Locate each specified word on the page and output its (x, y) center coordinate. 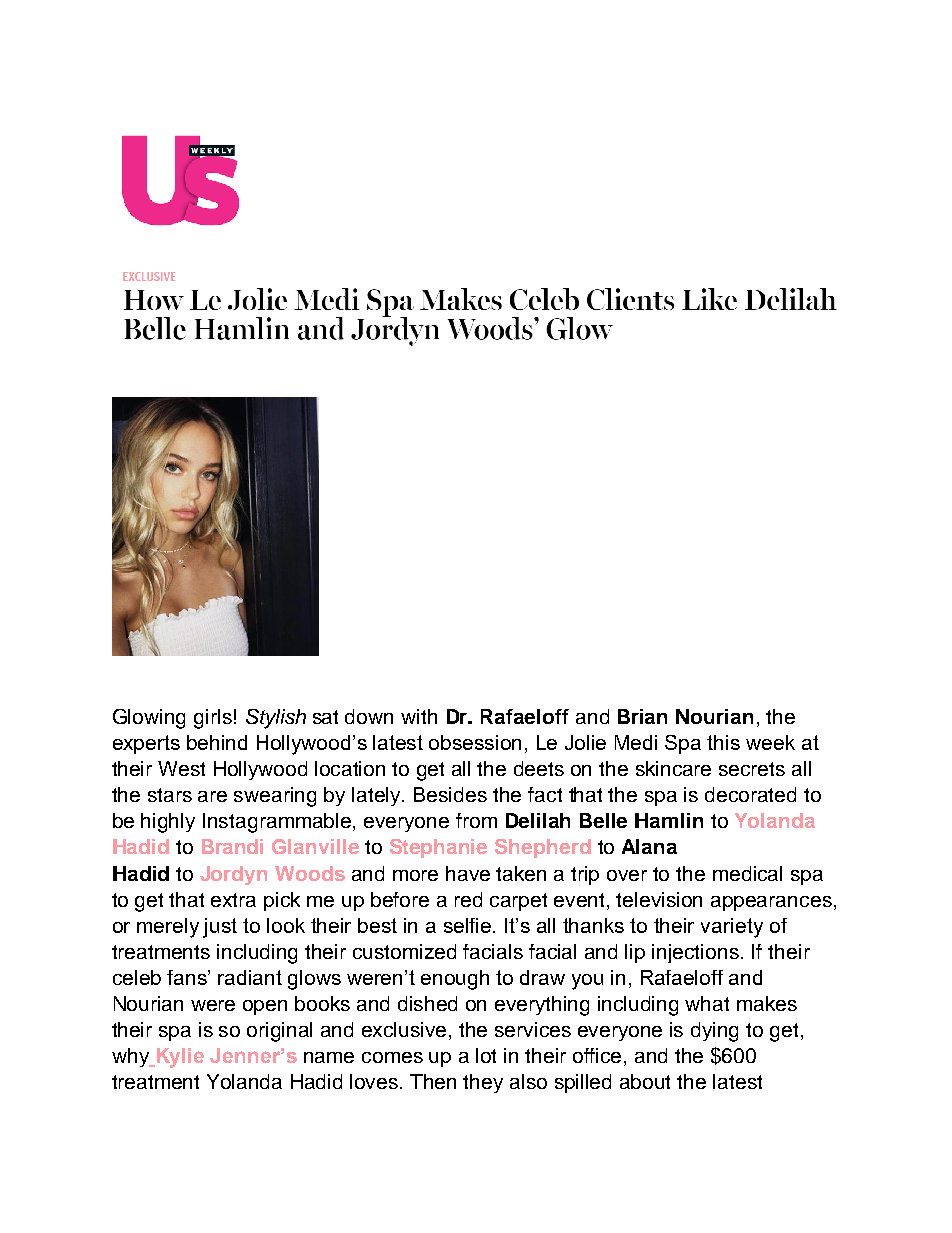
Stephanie (438, 848)
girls (213, 719)
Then (433, 1081)
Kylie (179, 1058)
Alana (649, 846)
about (645, 1081)
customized (404, 951)
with (419, 716)
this (723, 742)
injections (697, 953)
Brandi (232, 846)
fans (188, 977)
